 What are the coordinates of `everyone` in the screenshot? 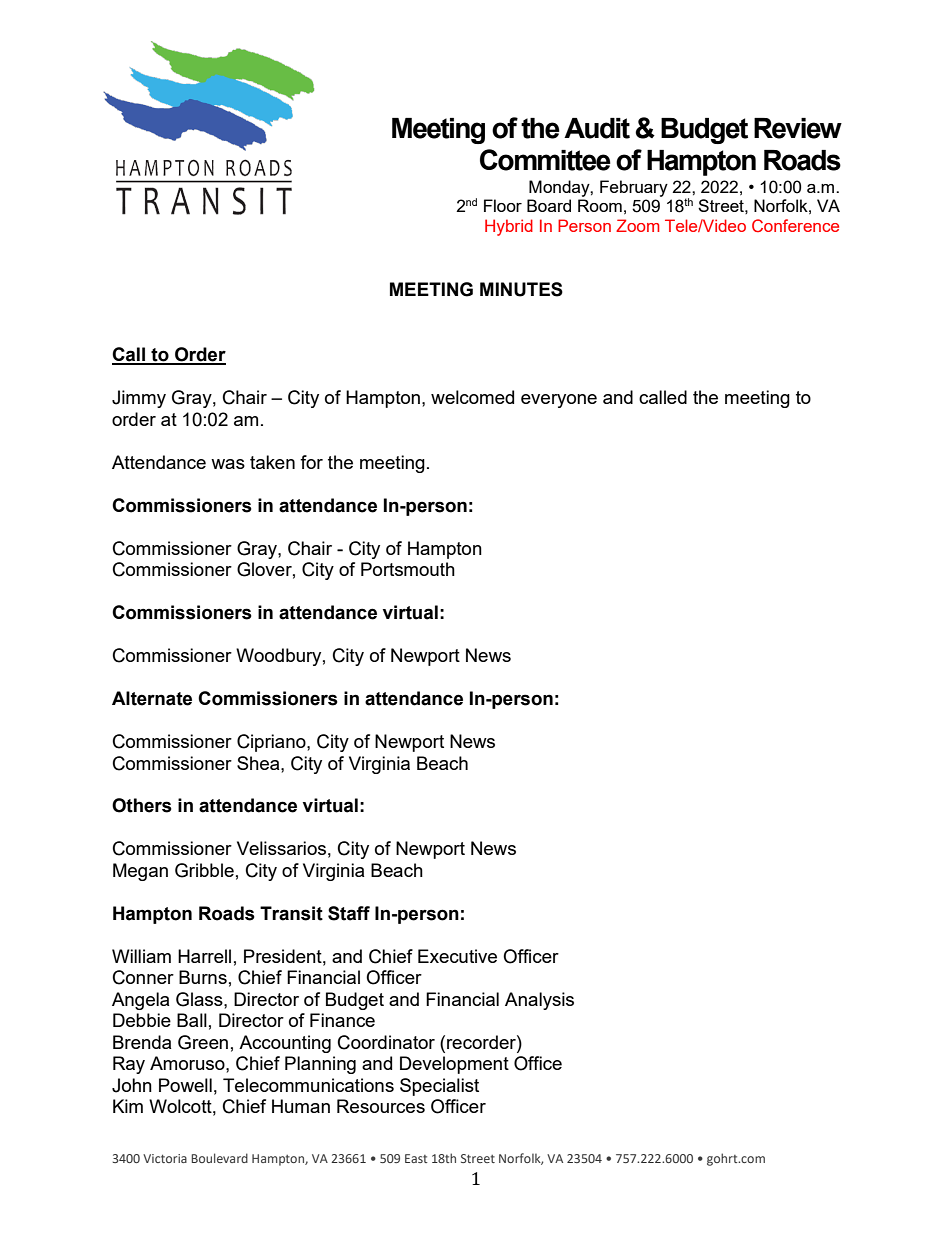 It's located at (559, 401).
